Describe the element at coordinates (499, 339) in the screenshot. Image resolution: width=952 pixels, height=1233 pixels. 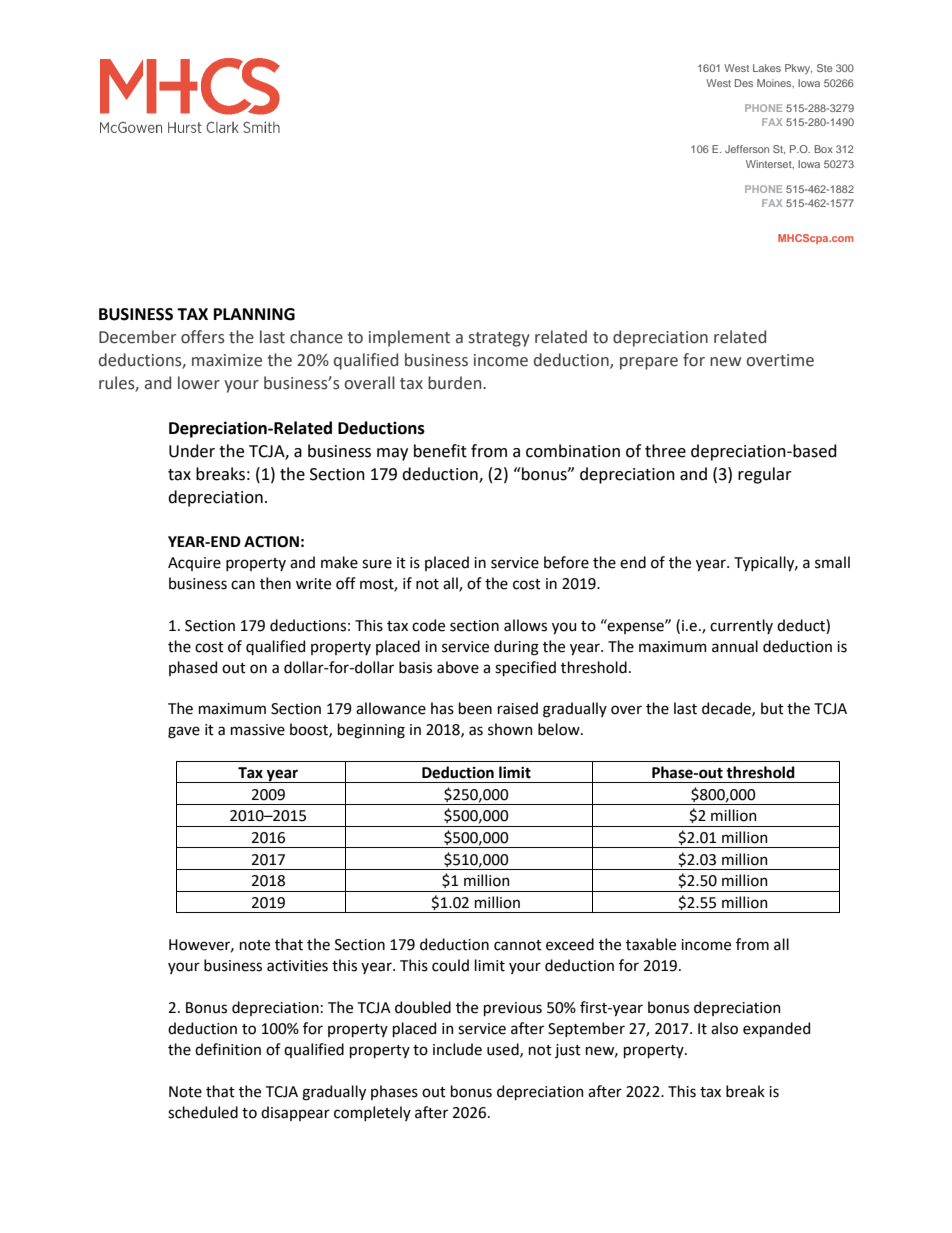
I see `strategy` at that location.
